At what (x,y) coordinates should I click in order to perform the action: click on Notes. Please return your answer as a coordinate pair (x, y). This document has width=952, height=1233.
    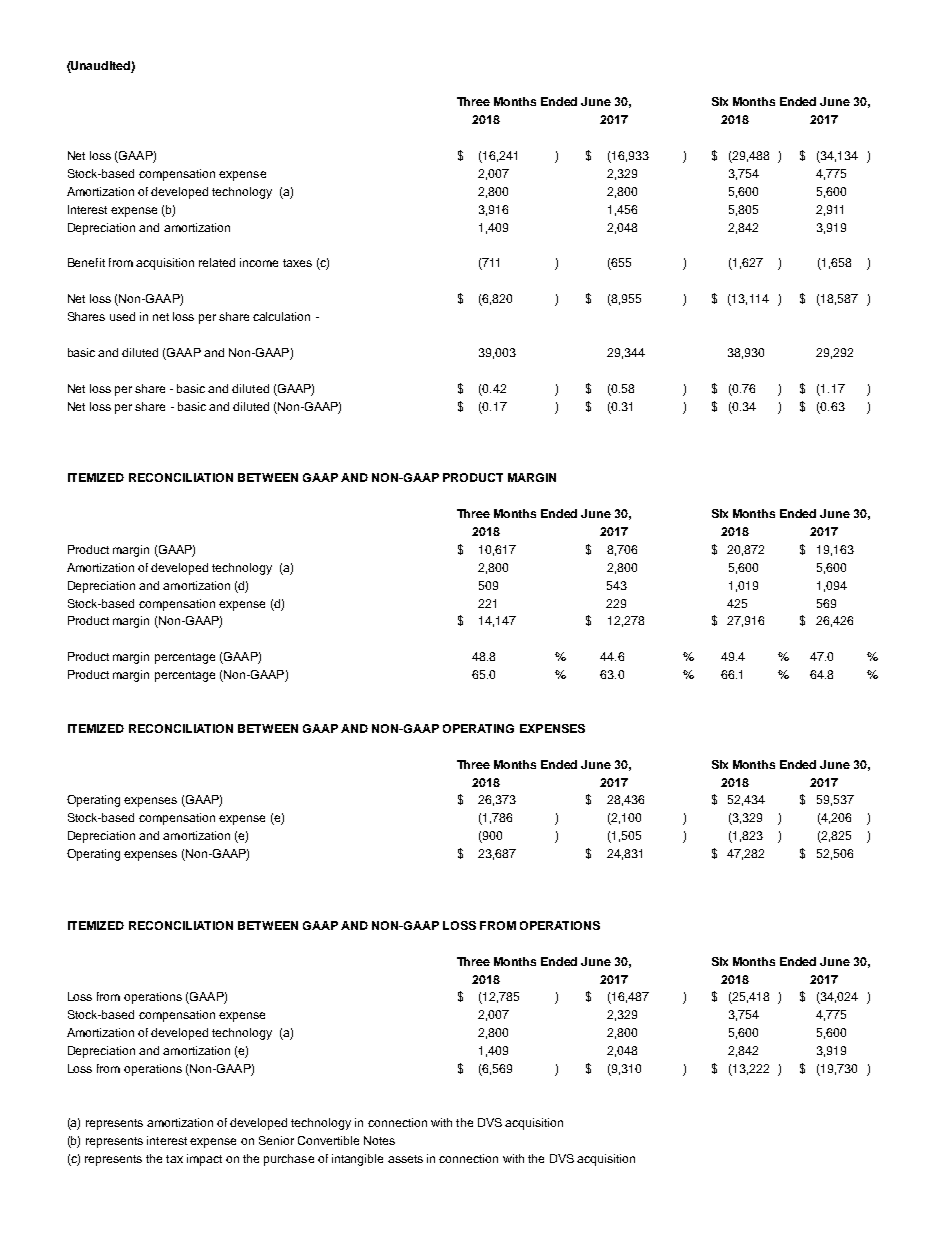
    Looking at the image, I should click on (379, 1140).
